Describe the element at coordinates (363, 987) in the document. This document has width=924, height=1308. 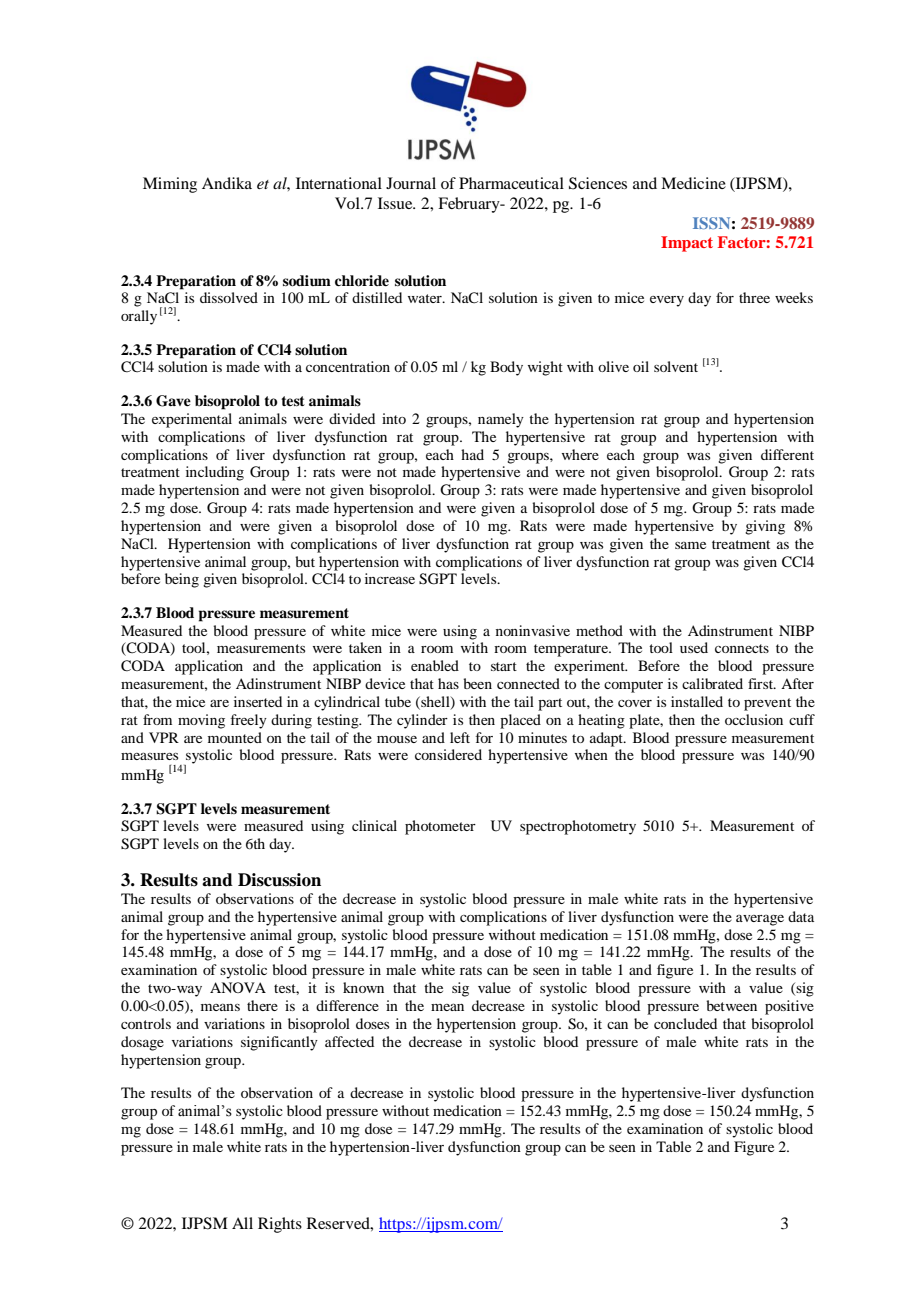
I see `known` at that location.
